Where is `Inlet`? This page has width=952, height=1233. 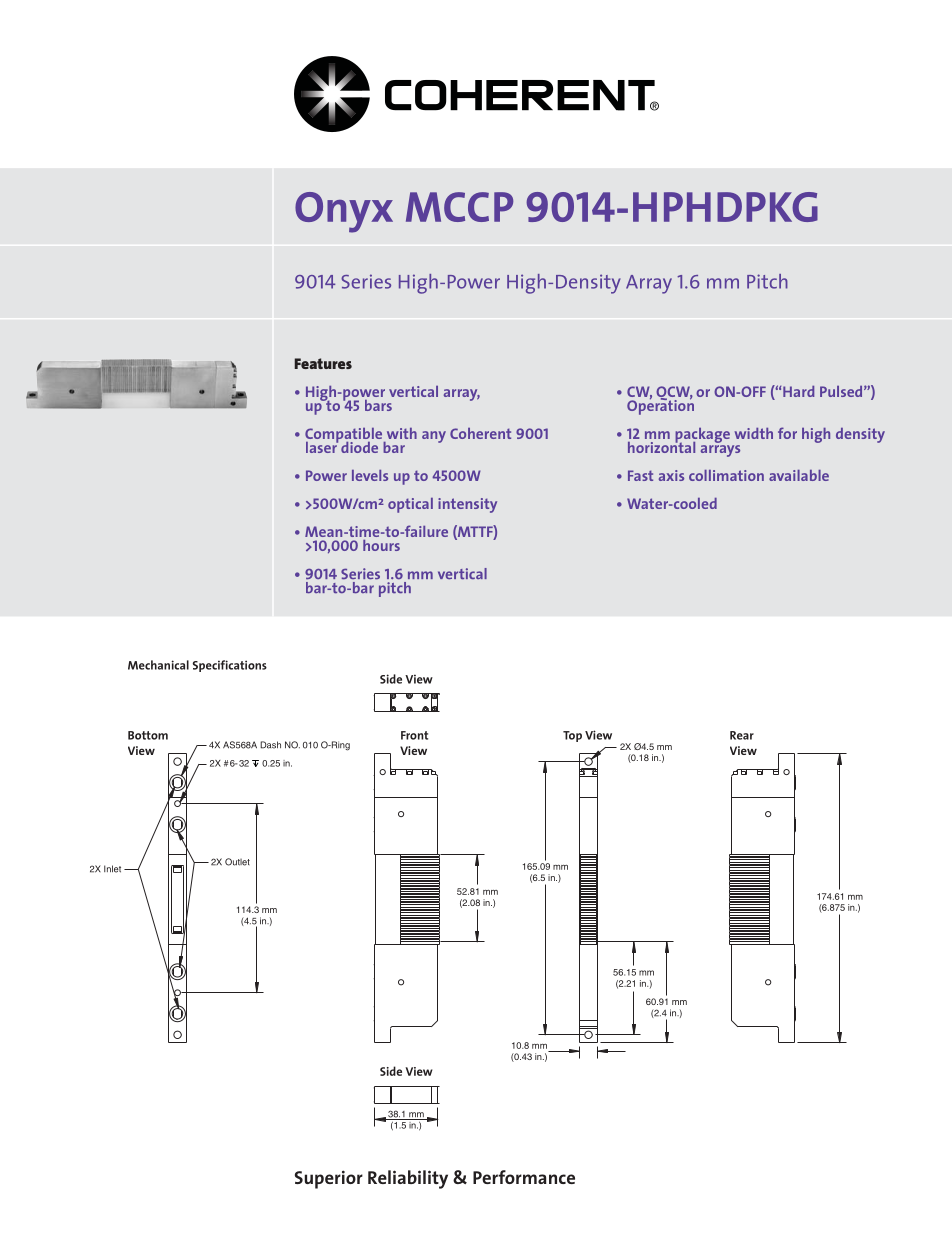
Inlet is located at coordinates (112, 869).
